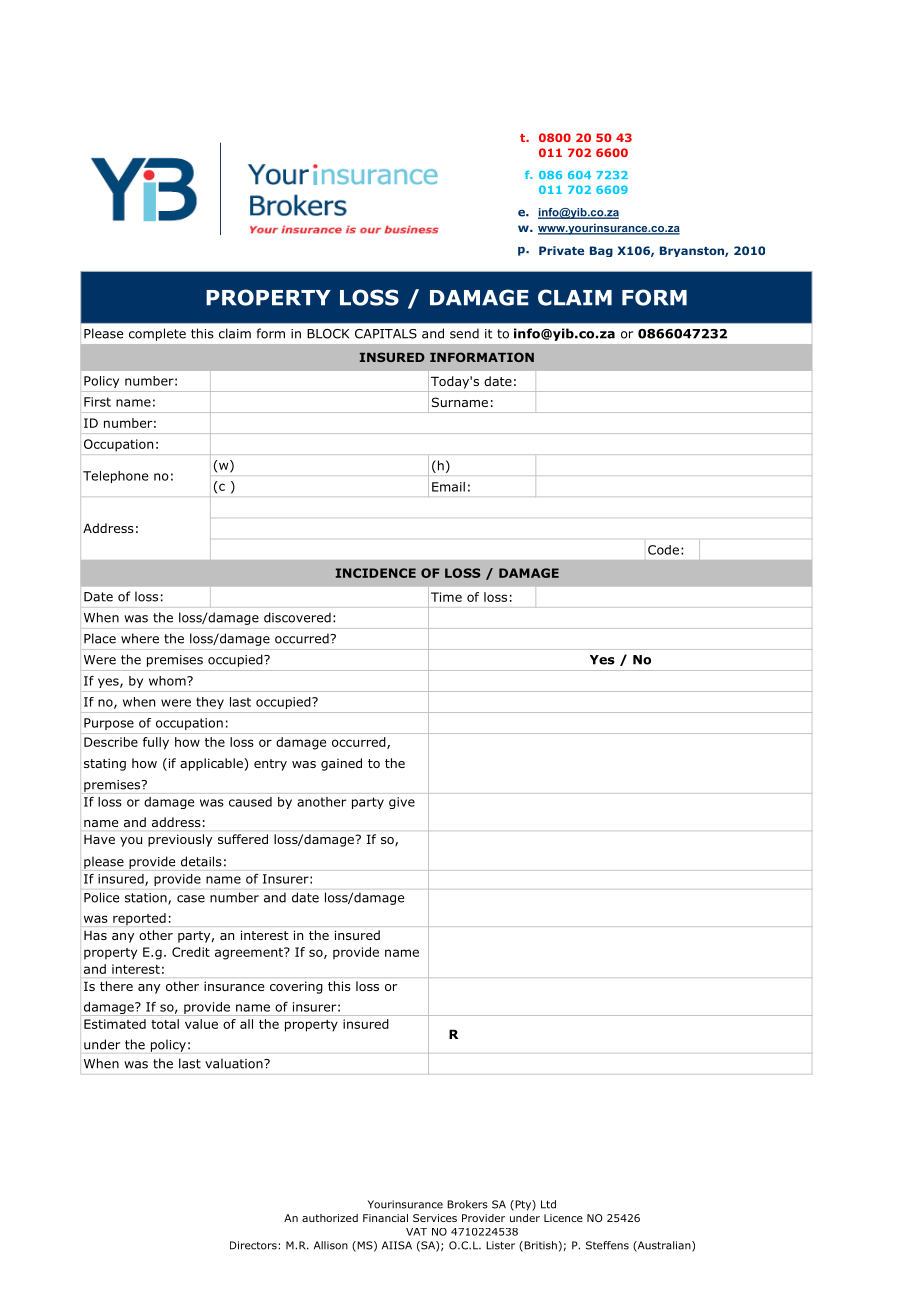  I want to click on give, so click(402, 803).
